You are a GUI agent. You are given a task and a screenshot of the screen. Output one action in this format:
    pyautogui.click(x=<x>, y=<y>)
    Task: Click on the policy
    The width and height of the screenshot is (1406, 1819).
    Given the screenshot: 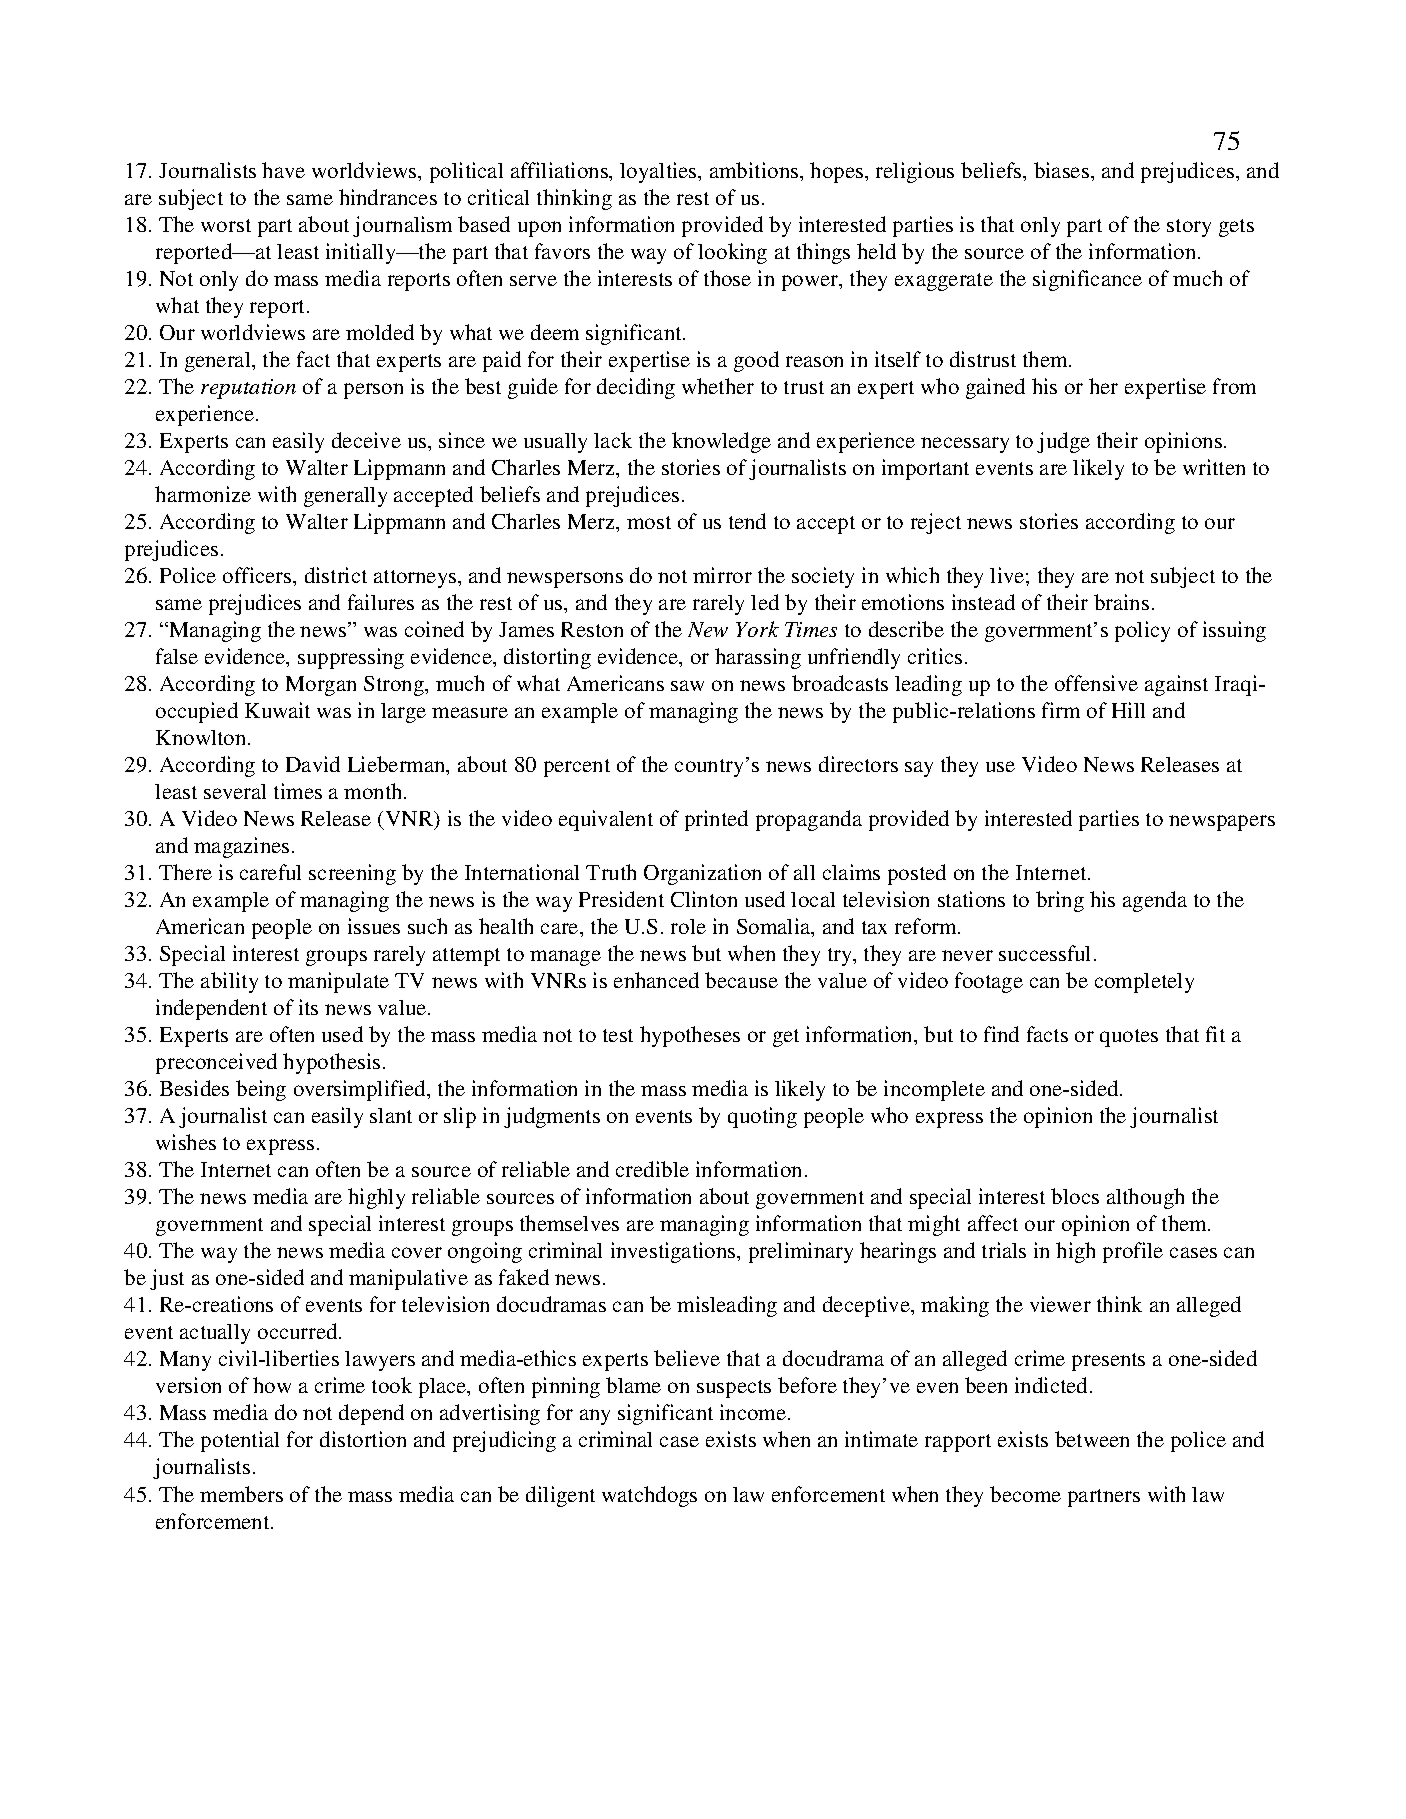 What is the action you would take?
    pyautogui.click(x=1142, y=631)
